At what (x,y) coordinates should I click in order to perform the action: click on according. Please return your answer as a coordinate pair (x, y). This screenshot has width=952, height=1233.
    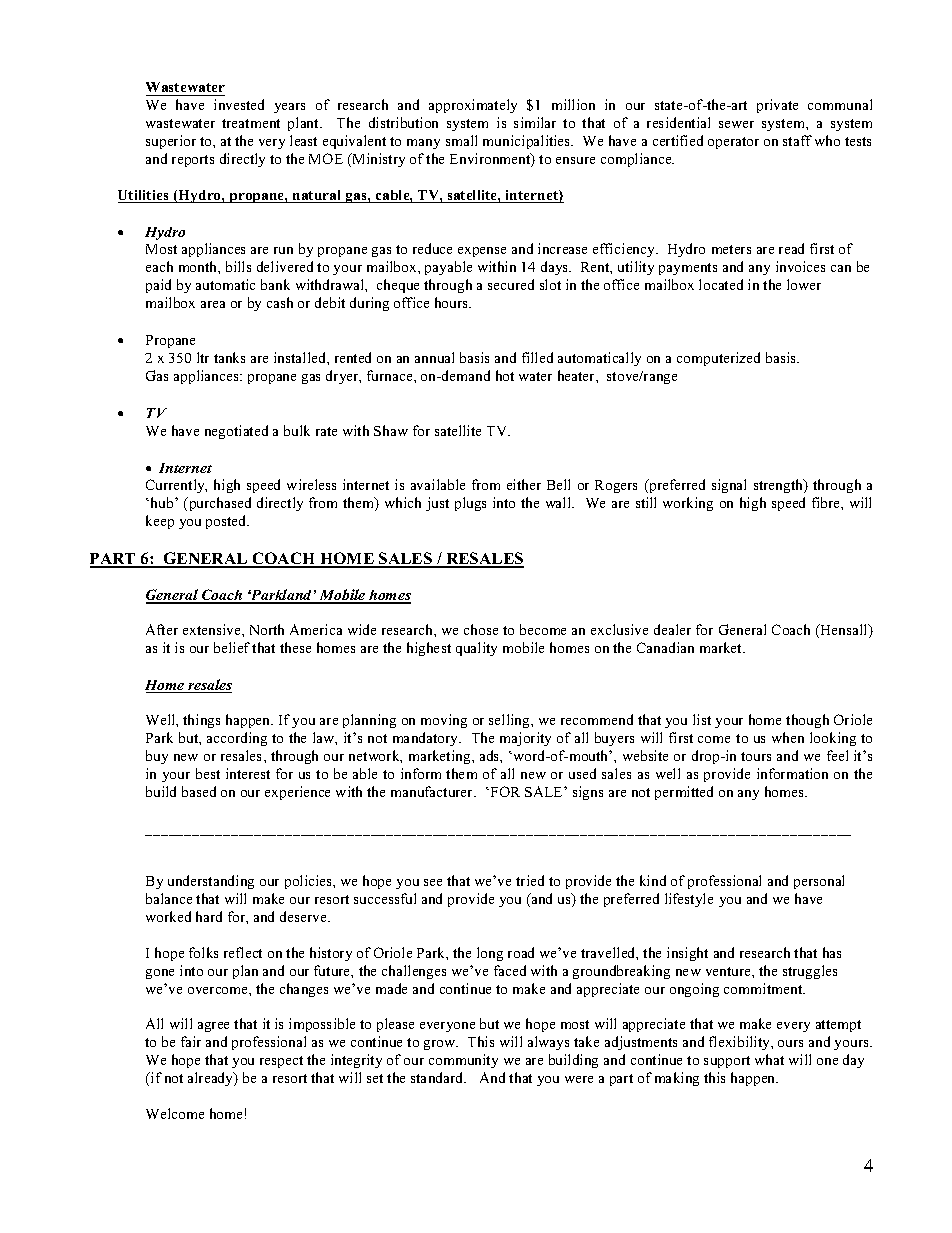
    Looking at the image, I should click on (237, 739).
